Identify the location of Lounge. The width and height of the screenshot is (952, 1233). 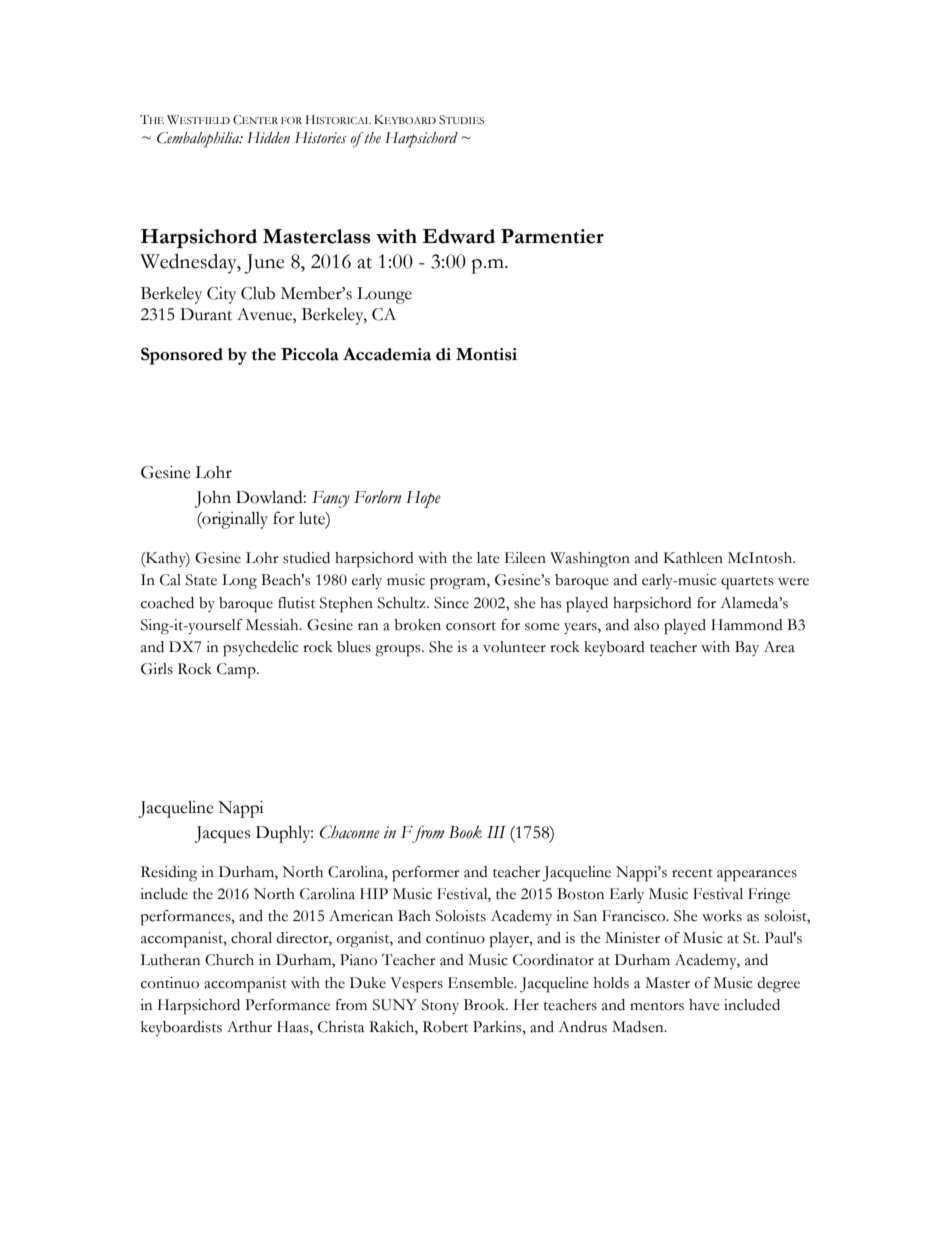
(384, 295).
